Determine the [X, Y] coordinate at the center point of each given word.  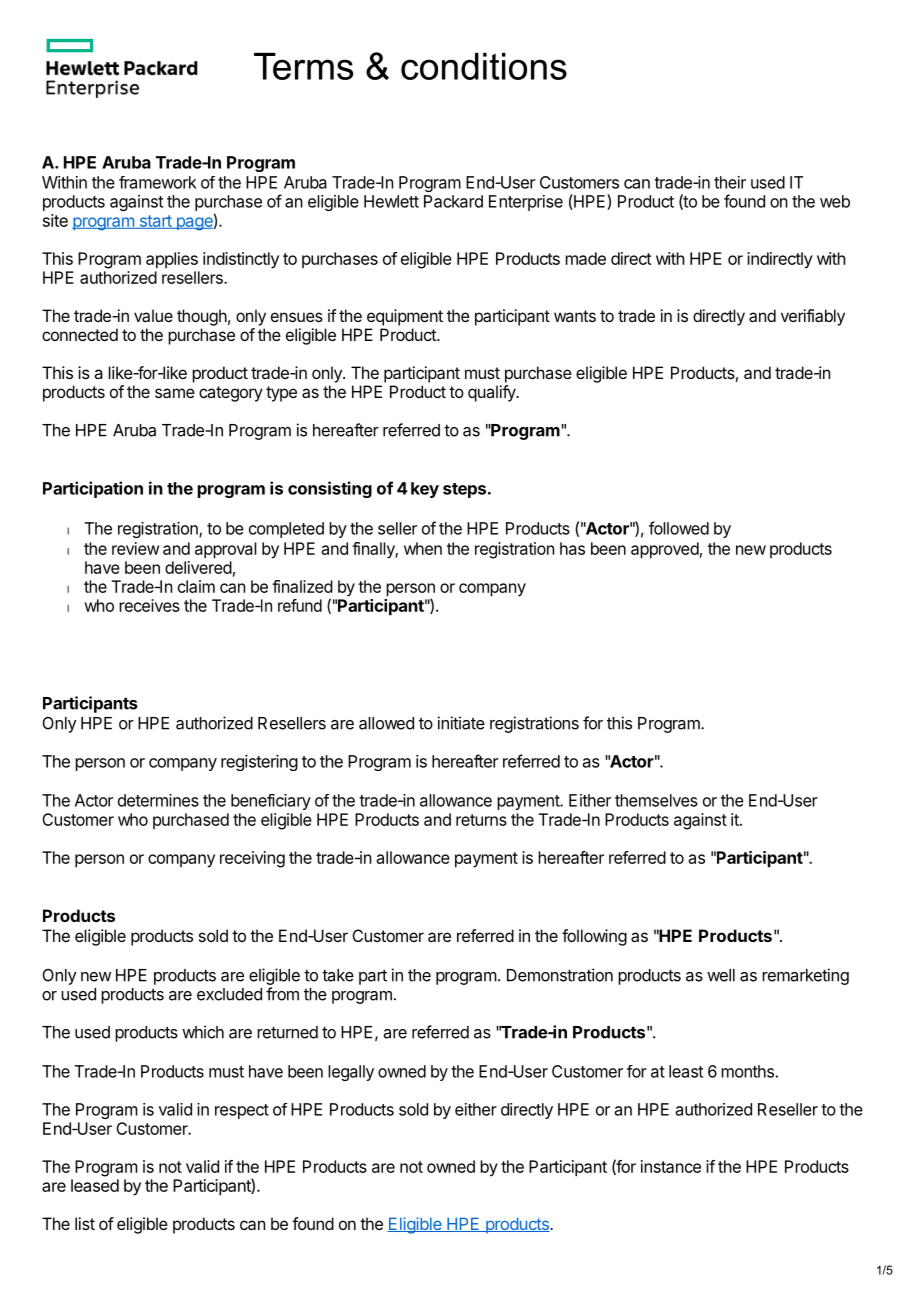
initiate [461, 723]
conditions [484, 66]
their [730, 182]
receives [149, 605]
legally [351, 1073]
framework [158, 182]
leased [95, 1185]
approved [665, 550]
